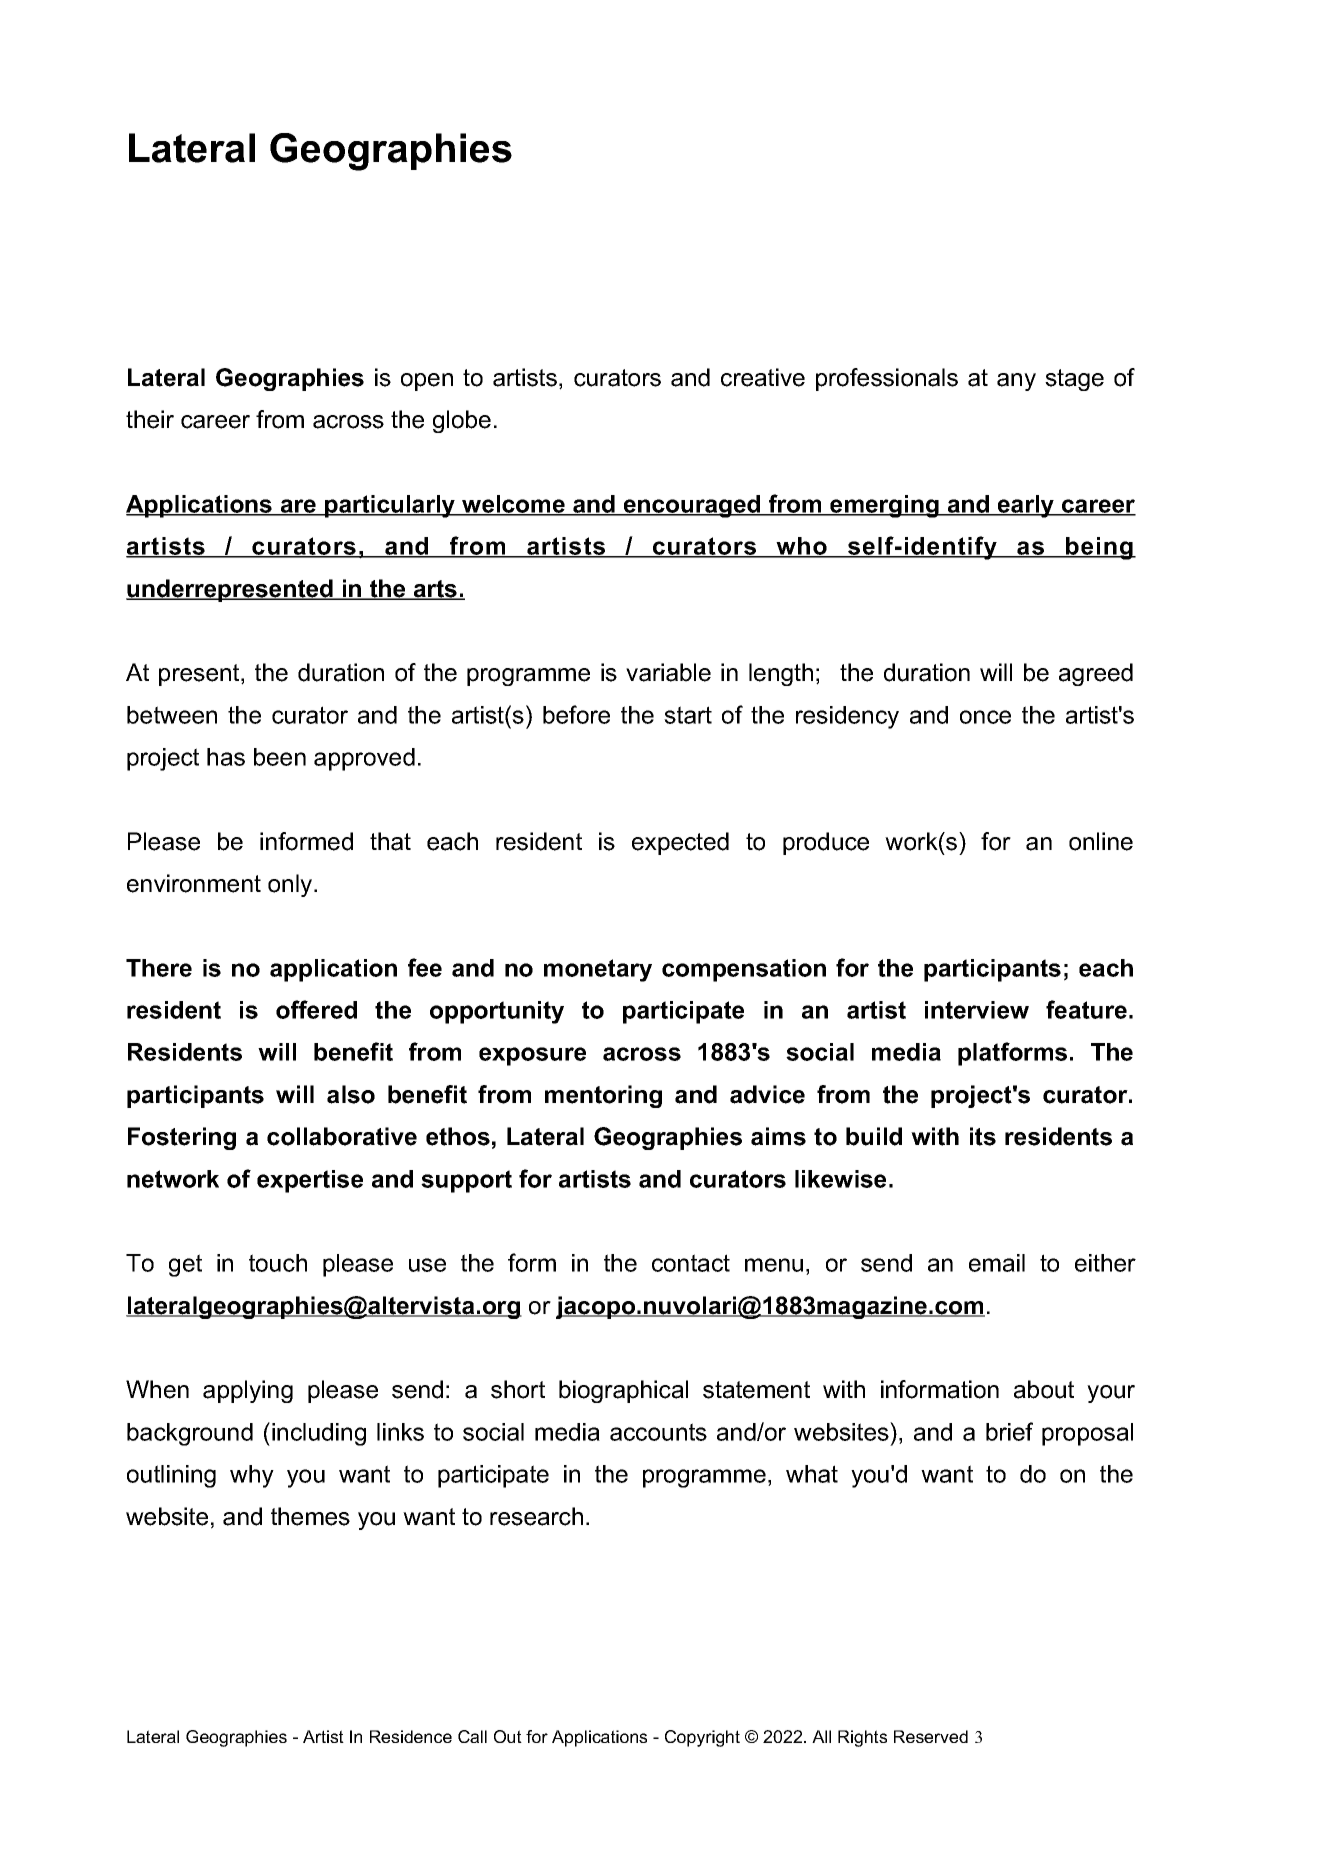 This image has height=1874, width=1324. I want to click on any, so click(1016, 382).
